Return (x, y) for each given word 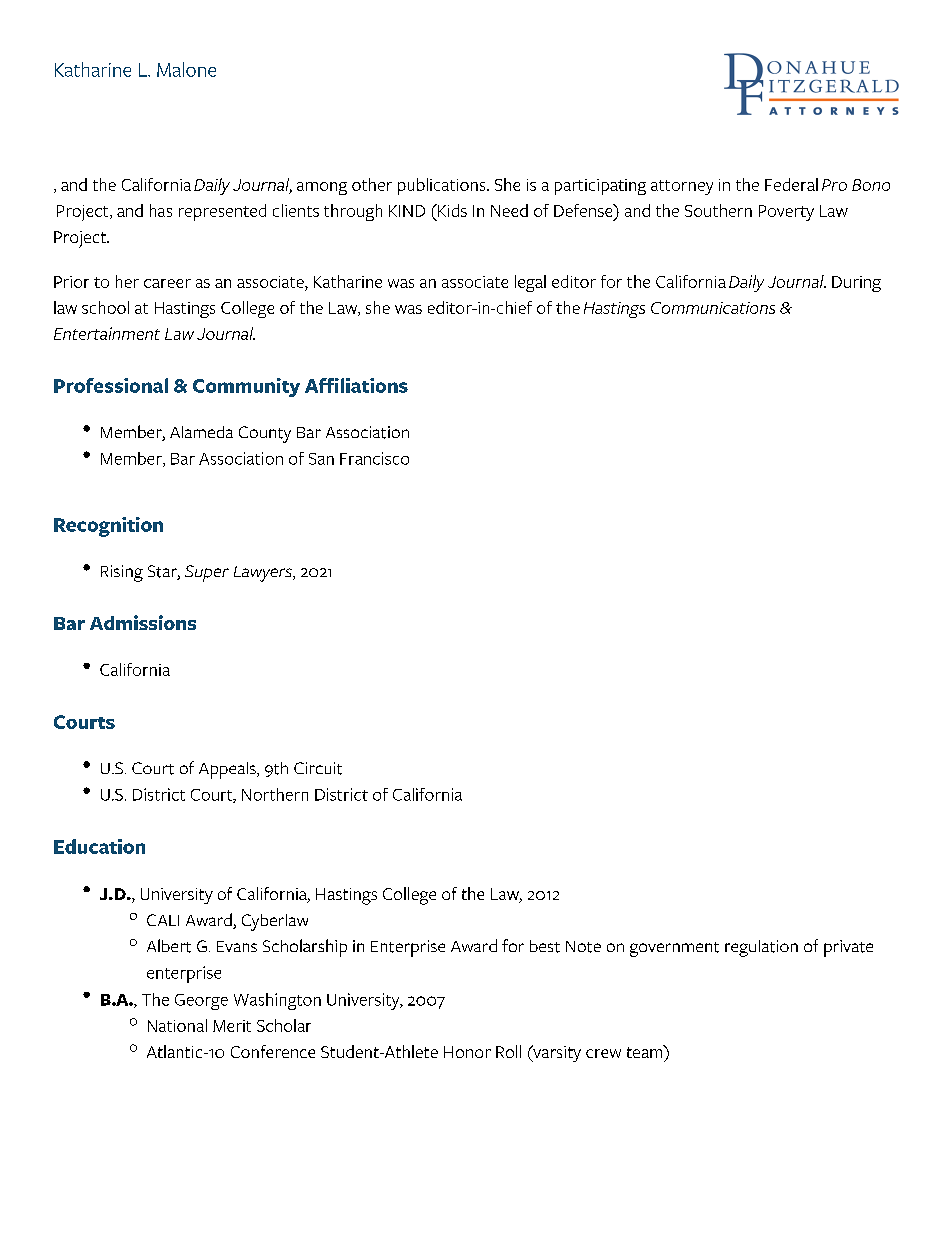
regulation (761, 948)
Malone (186, 69)
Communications (713, 308)
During (856, 284)
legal (530, 283)
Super (207, 573)
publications (443, 186)
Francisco (374, 458)
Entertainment (107, 333)
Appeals (228, 770)
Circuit (318, 768)
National (177, 1025)
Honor (467, 1052)
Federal (791, 184)
